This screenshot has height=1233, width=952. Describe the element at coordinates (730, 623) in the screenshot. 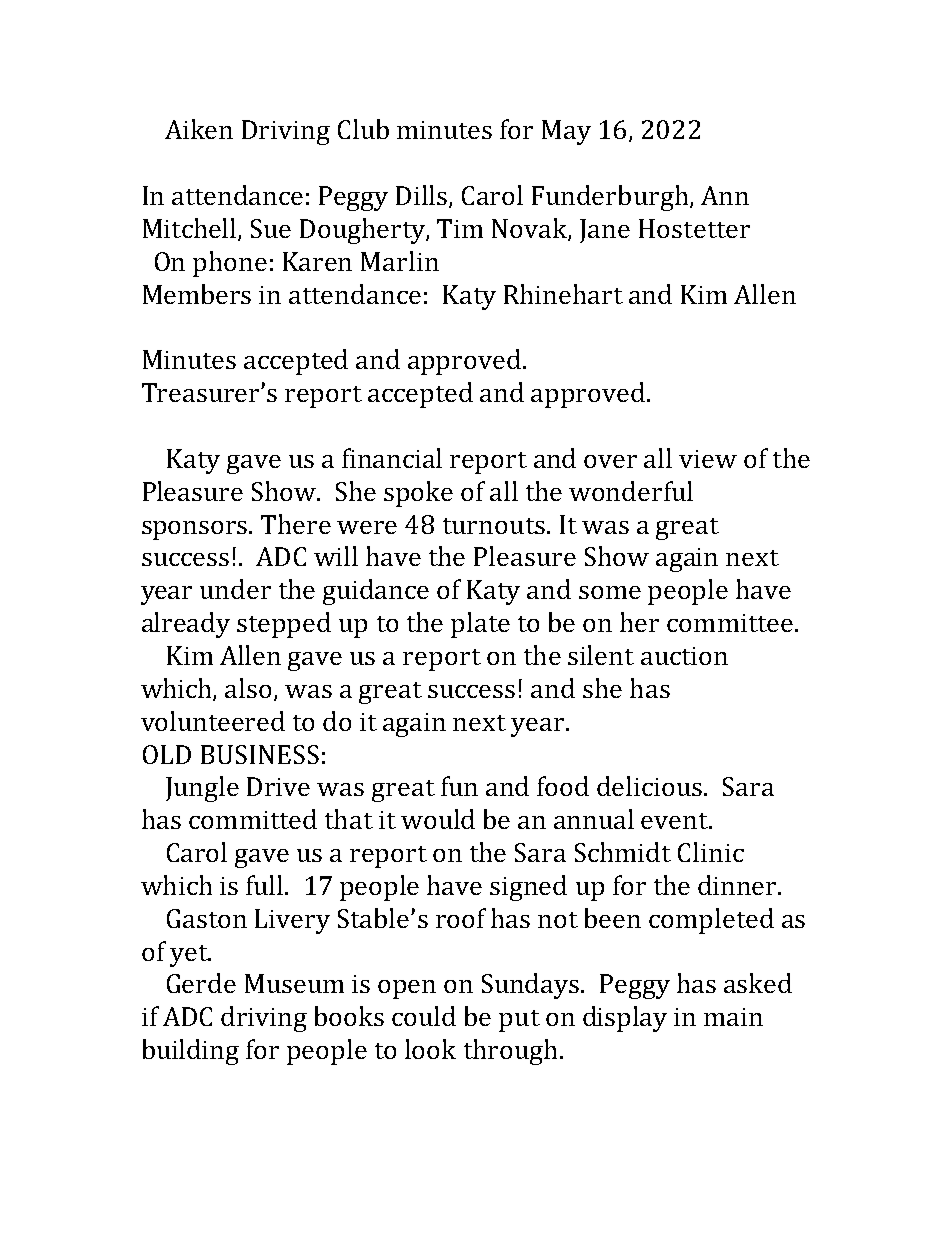

I see `committee` at that location.
